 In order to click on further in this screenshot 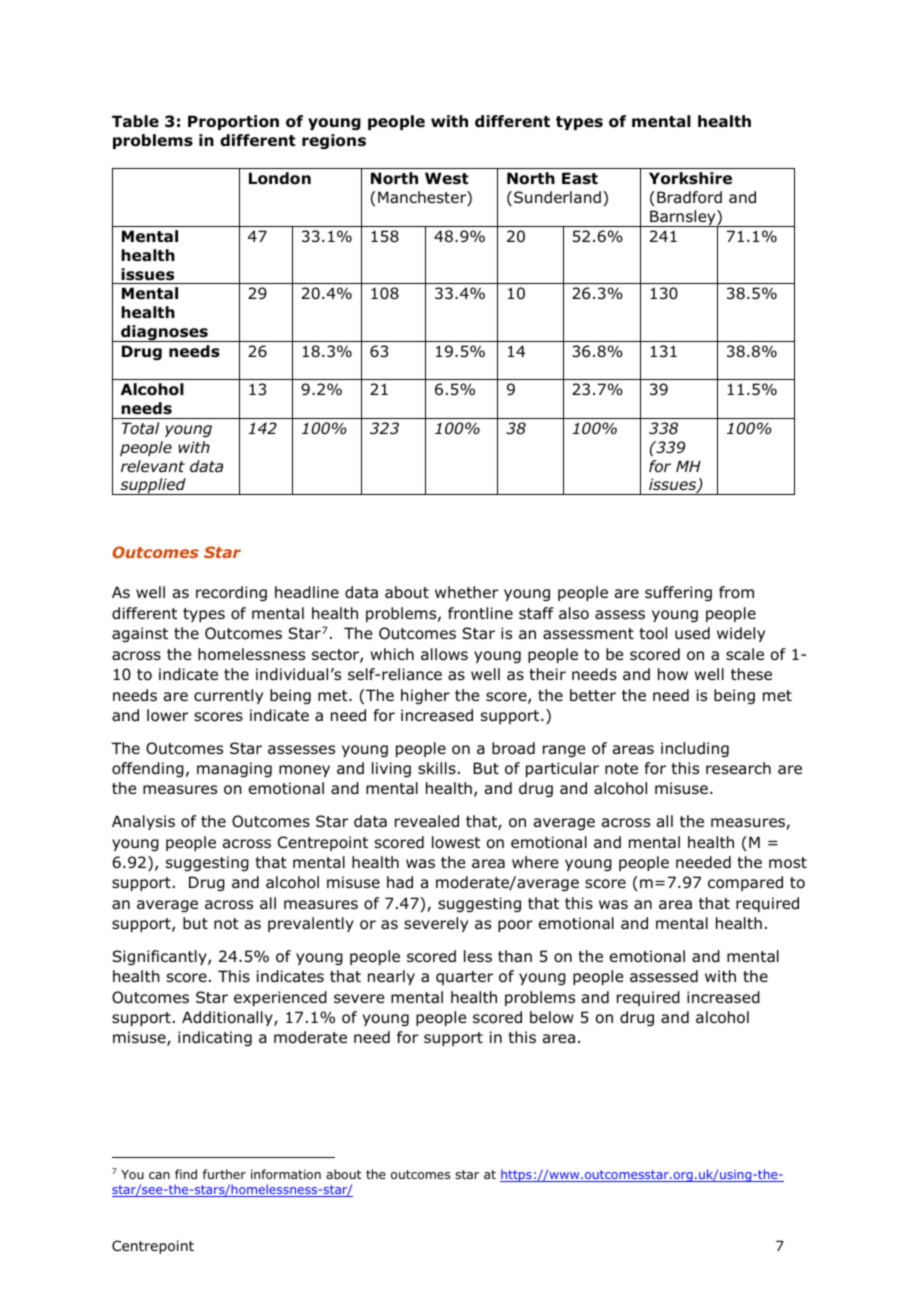, I will do `click(224, 1174)`.
